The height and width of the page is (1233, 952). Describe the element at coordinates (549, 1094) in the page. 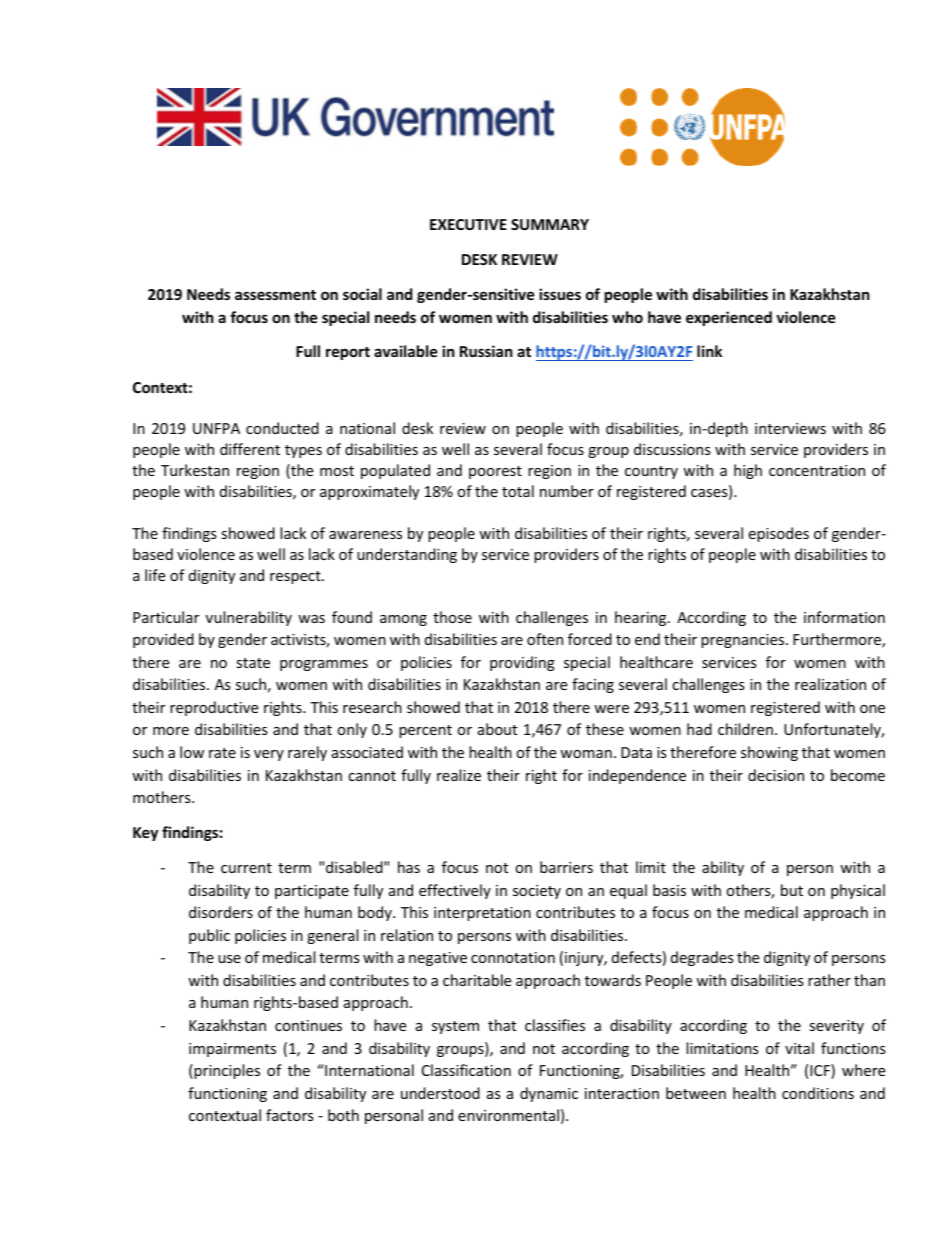

I see `dynamic` at that location.
